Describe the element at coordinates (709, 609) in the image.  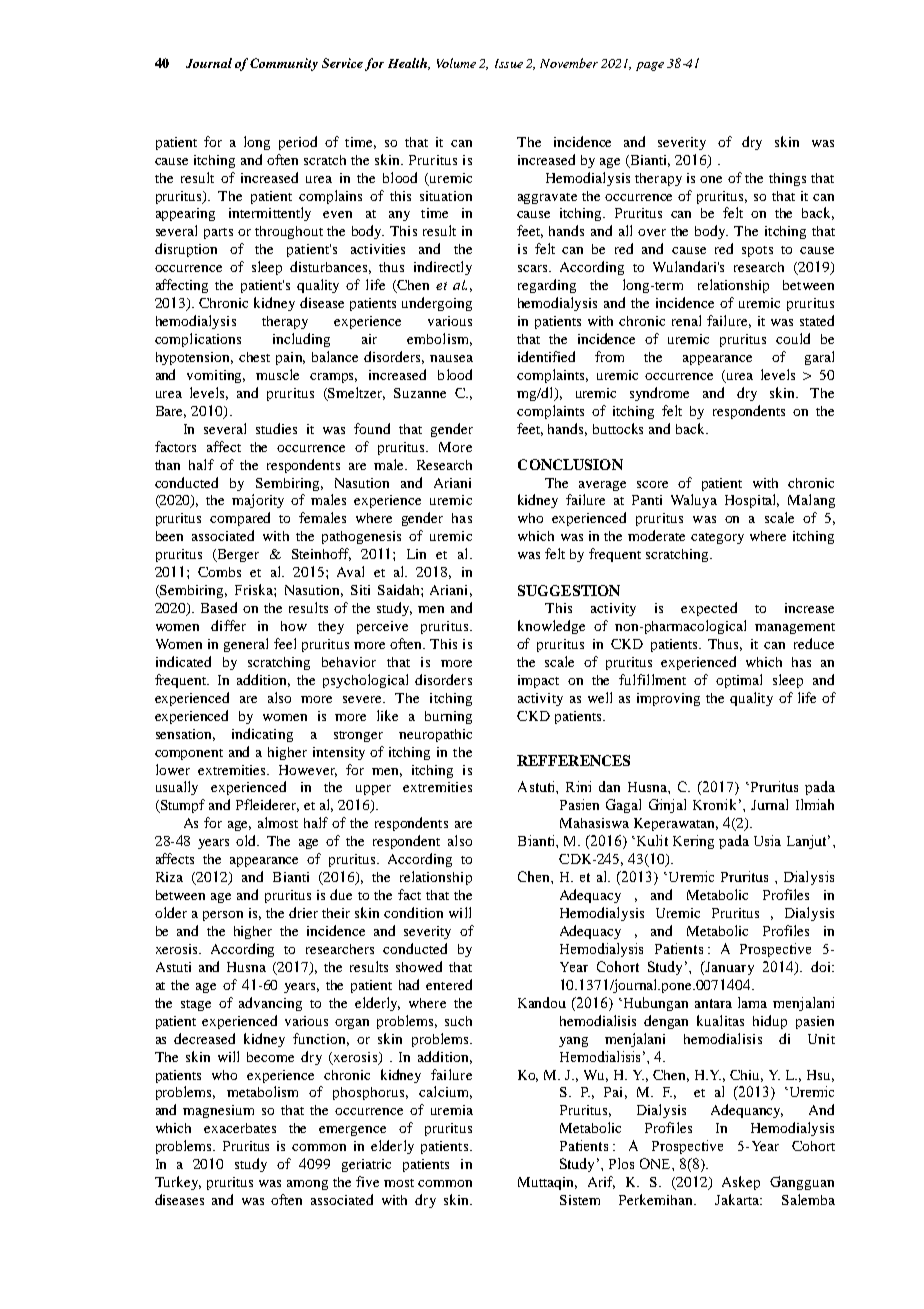
I see `expected` at that location.
